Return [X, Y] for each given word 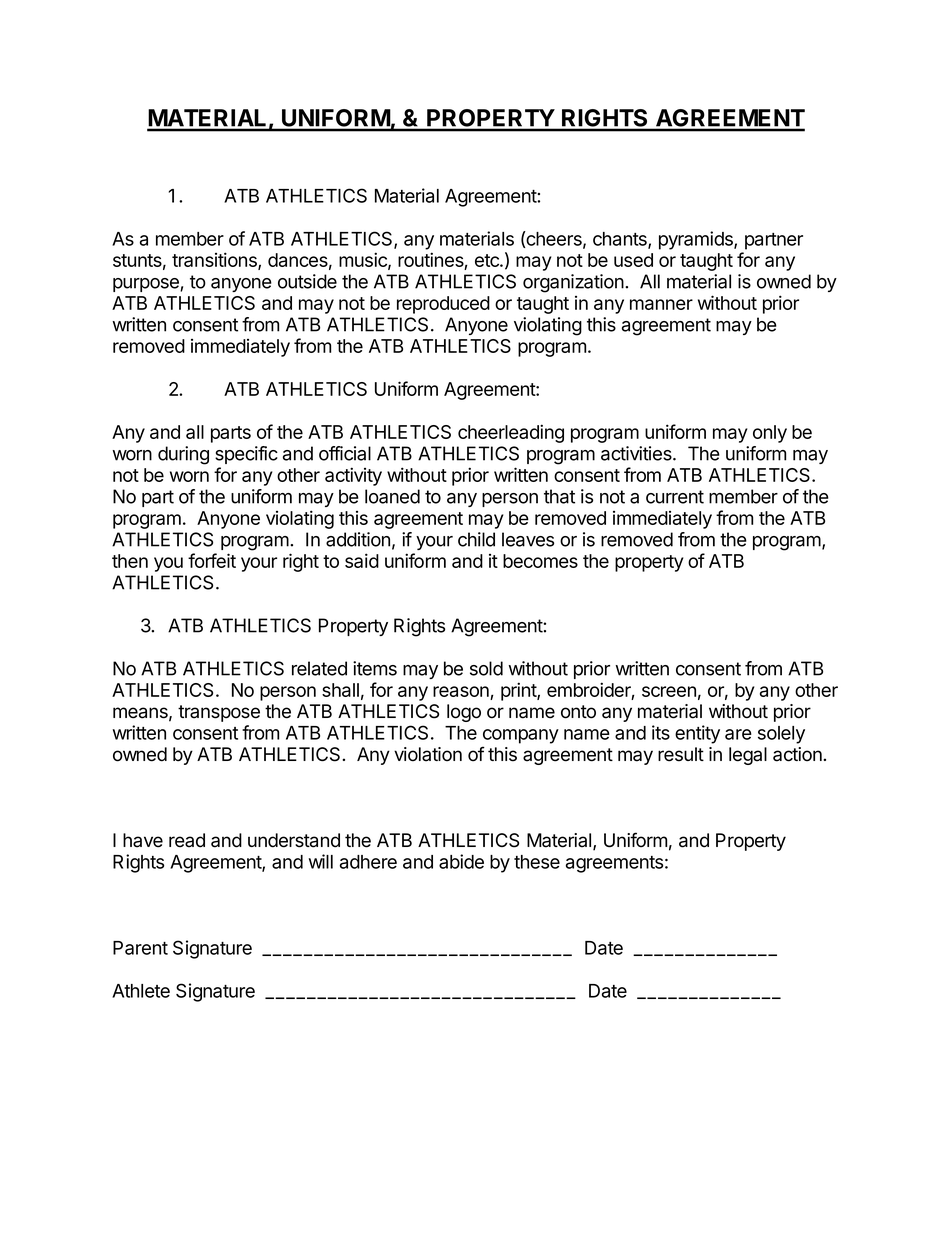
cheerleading [511, 433]
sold [486, 668]
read [187, 840]
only [770, 434]
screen [669, 691]
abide [461, 861]
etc [488, 260]
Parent [140, 948]
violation [428, 754]
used [633, 260]
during [183, 455]
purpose [147, 285]
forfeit [212, 560]
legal [748, 756]
